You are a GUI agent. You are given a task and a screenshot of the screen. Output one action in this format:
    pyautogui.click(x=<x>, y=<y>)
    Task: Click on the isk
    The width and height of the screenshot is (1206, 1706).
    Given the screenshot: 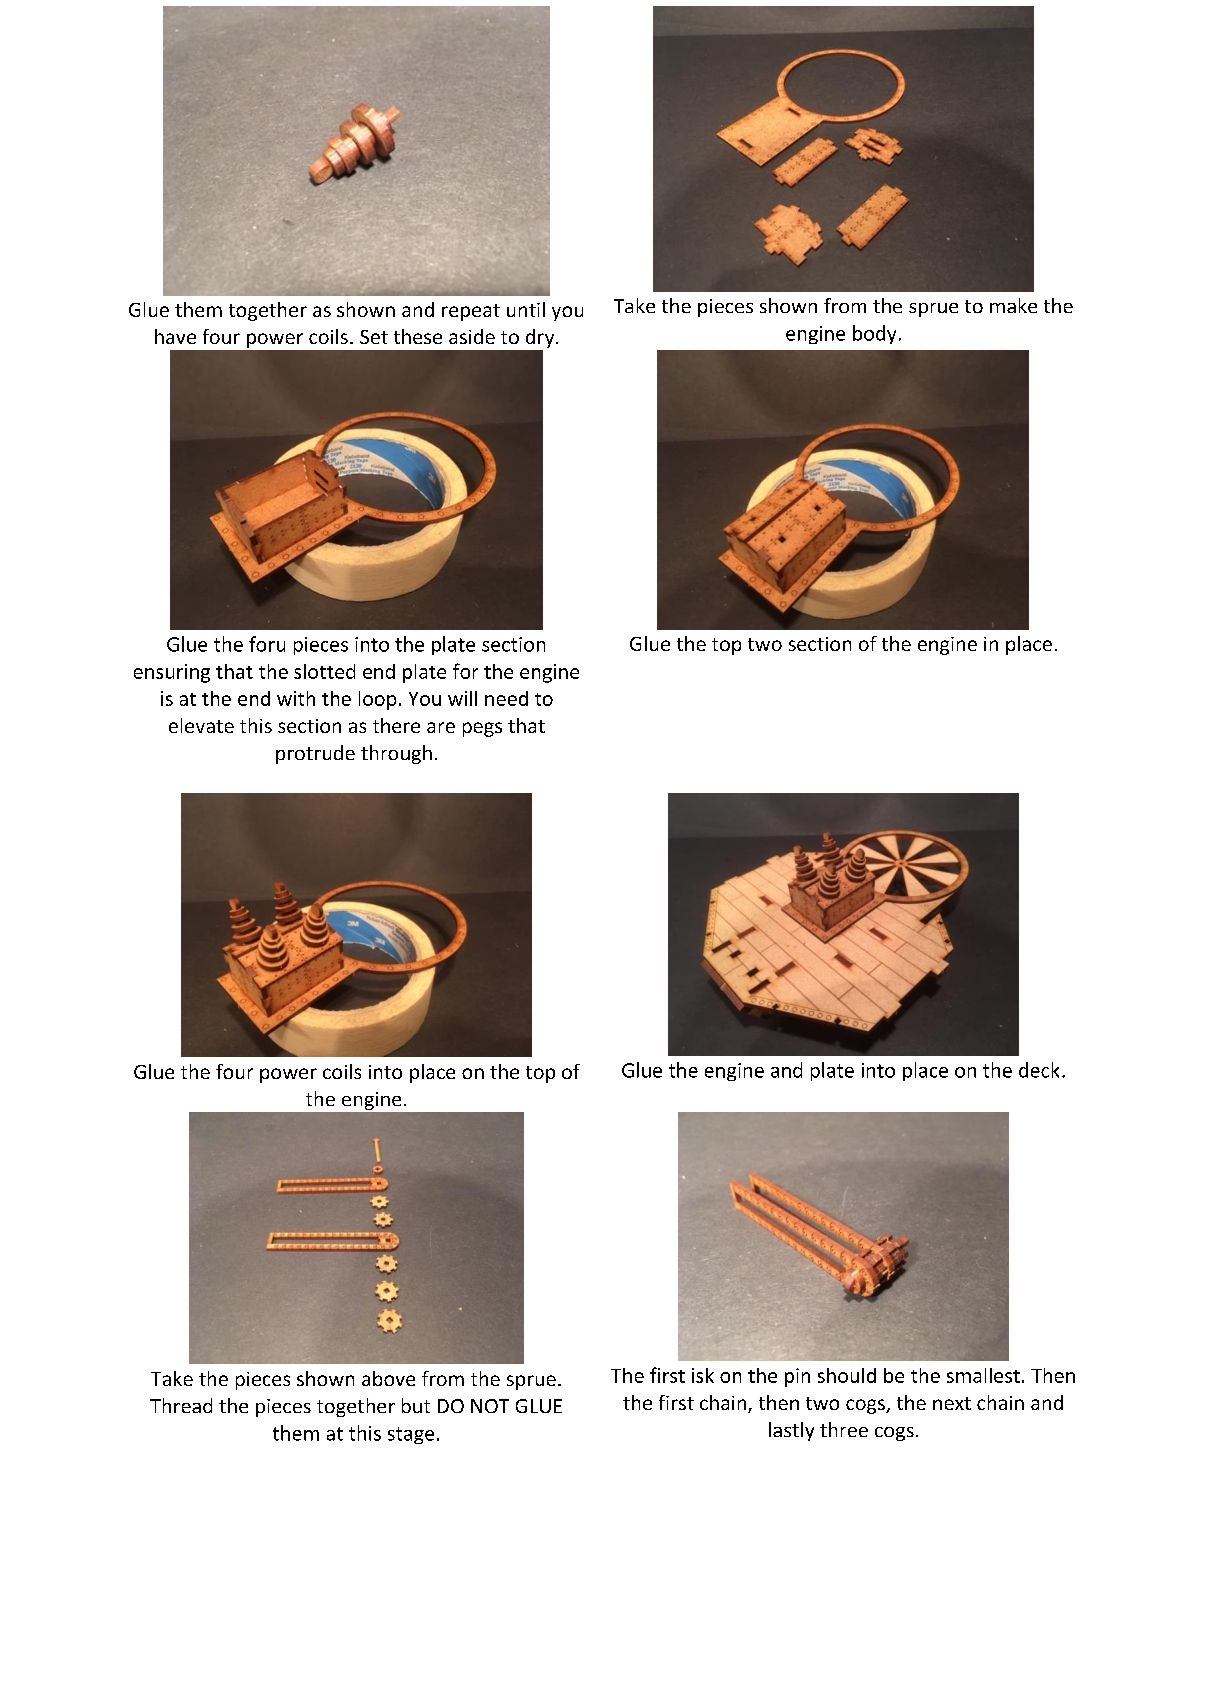 What is the action you would take?
    pyautogui.click(x=703, y=1375)
